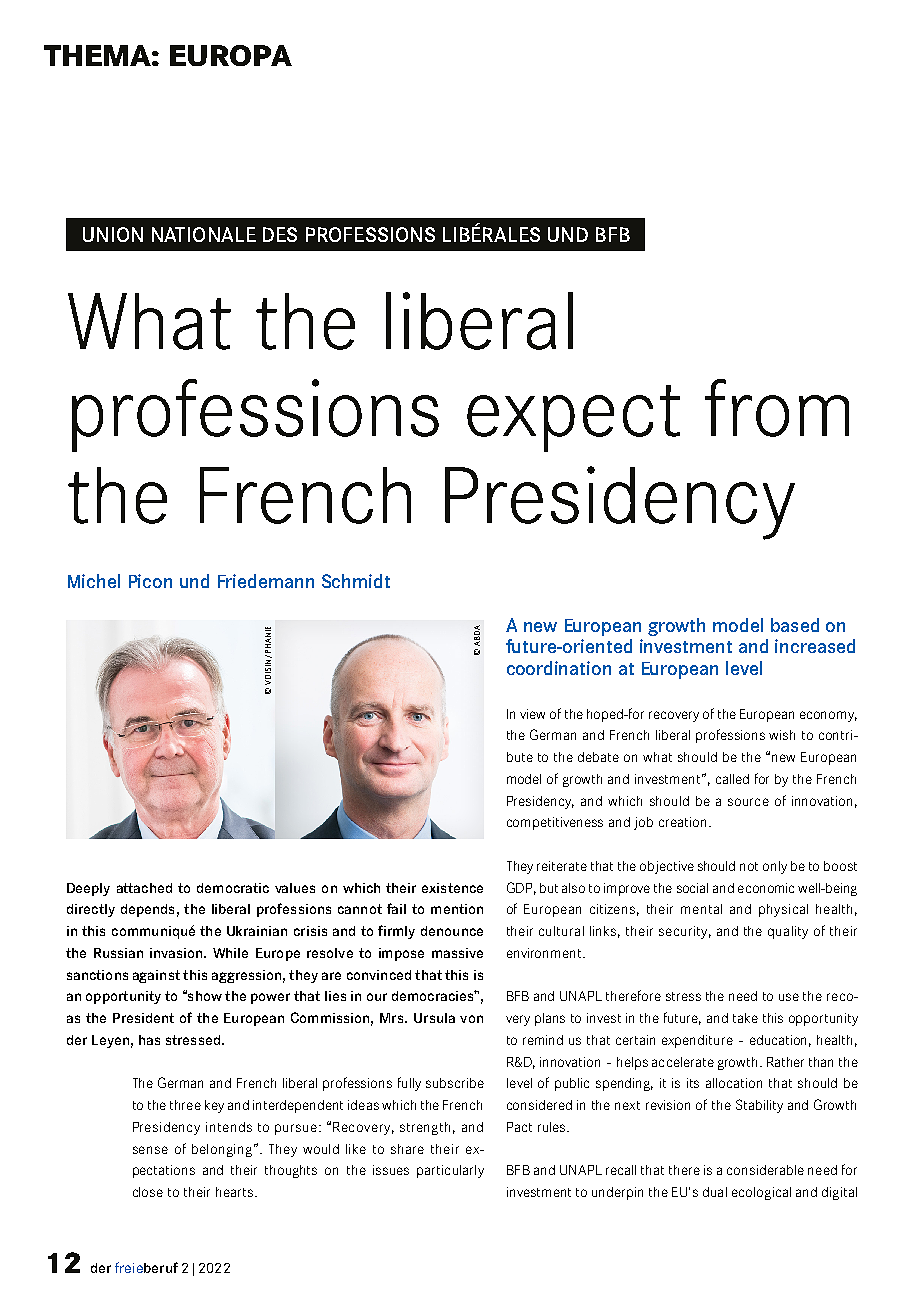 This document has height=1308, width=924. Describe the element at coordinates (280, 234) in the document. I see `DES` at that location.
